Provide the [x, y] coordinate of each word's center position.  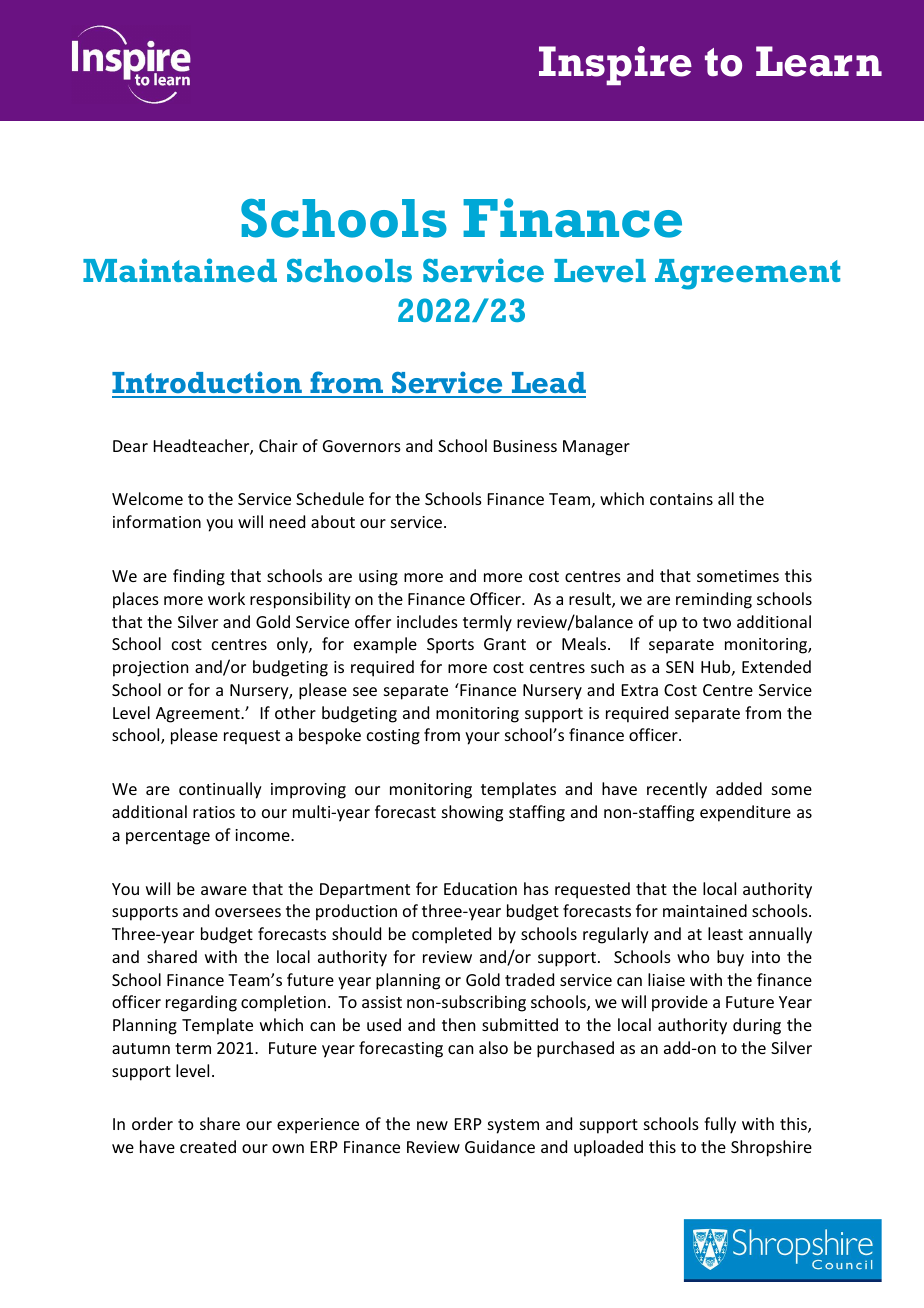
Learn [819, 61]
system [513, 1126]
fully [720, 1125]
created [208, 1146]
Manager [596, 448]
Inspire [615, 65]
